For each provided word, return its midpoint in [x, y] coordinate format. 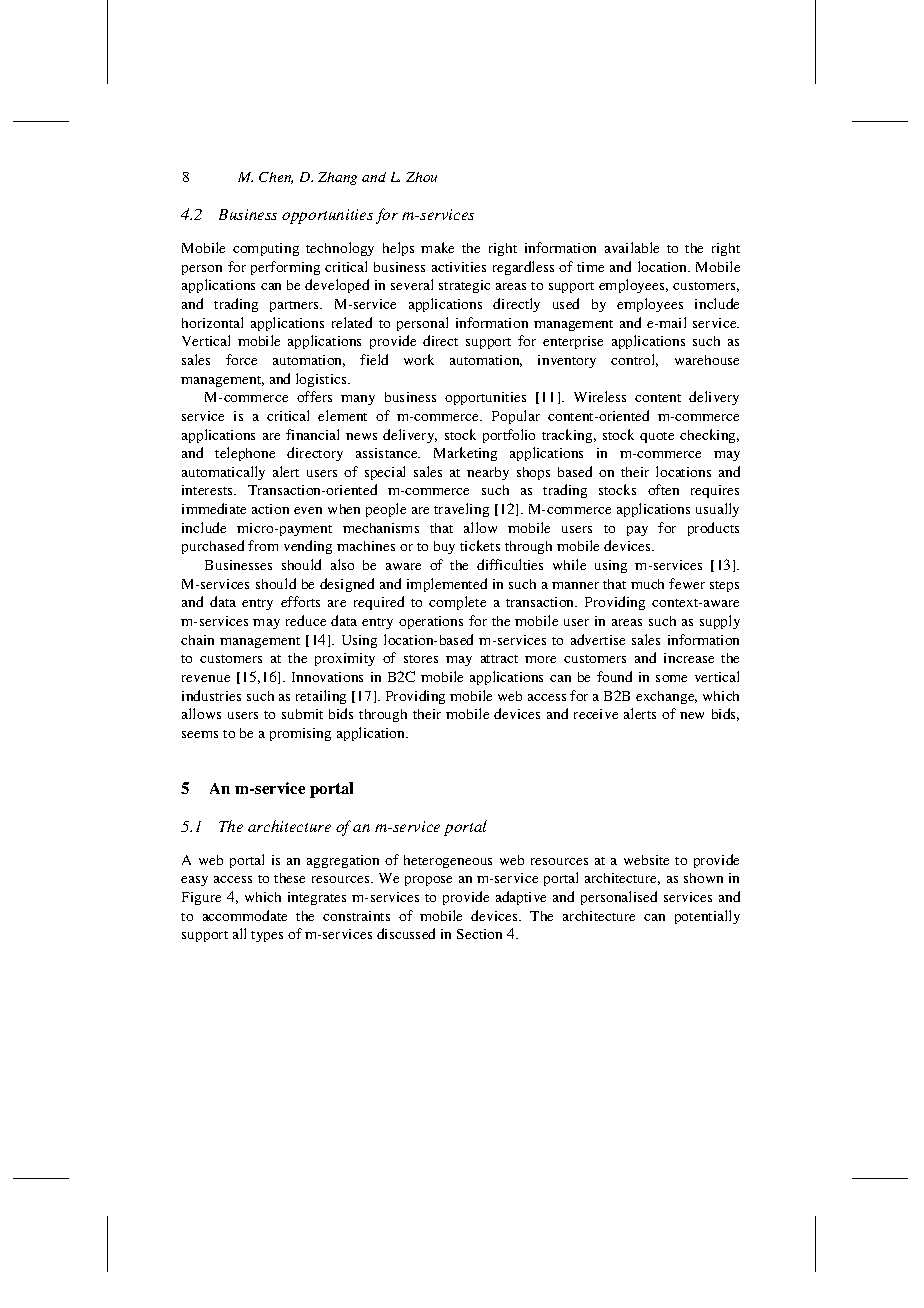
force [241, 359]
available [632, 247]
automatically [223, 473]
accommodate [245, 915]
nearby [488, 473]
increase [689, 658]
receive [596, 714]
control [634, 360]
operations [431, 622]
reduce [306, 620]
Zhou [421, 177]
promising [300, 734]
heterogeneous [448, 861]
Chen [276, 178]
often [663, 489]
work [419, 359]
